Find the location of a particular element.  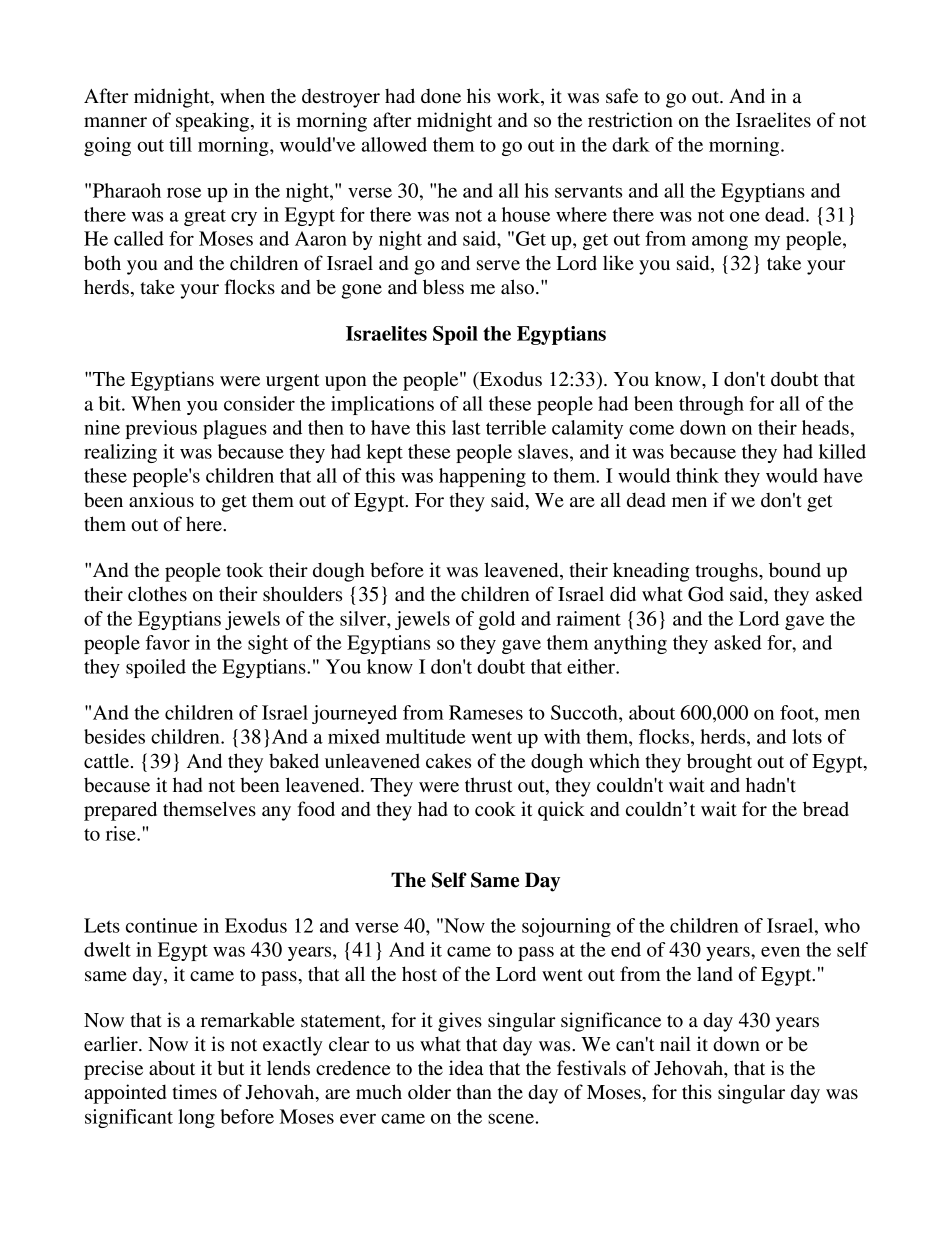

done is located at coordinates (441, 96).
